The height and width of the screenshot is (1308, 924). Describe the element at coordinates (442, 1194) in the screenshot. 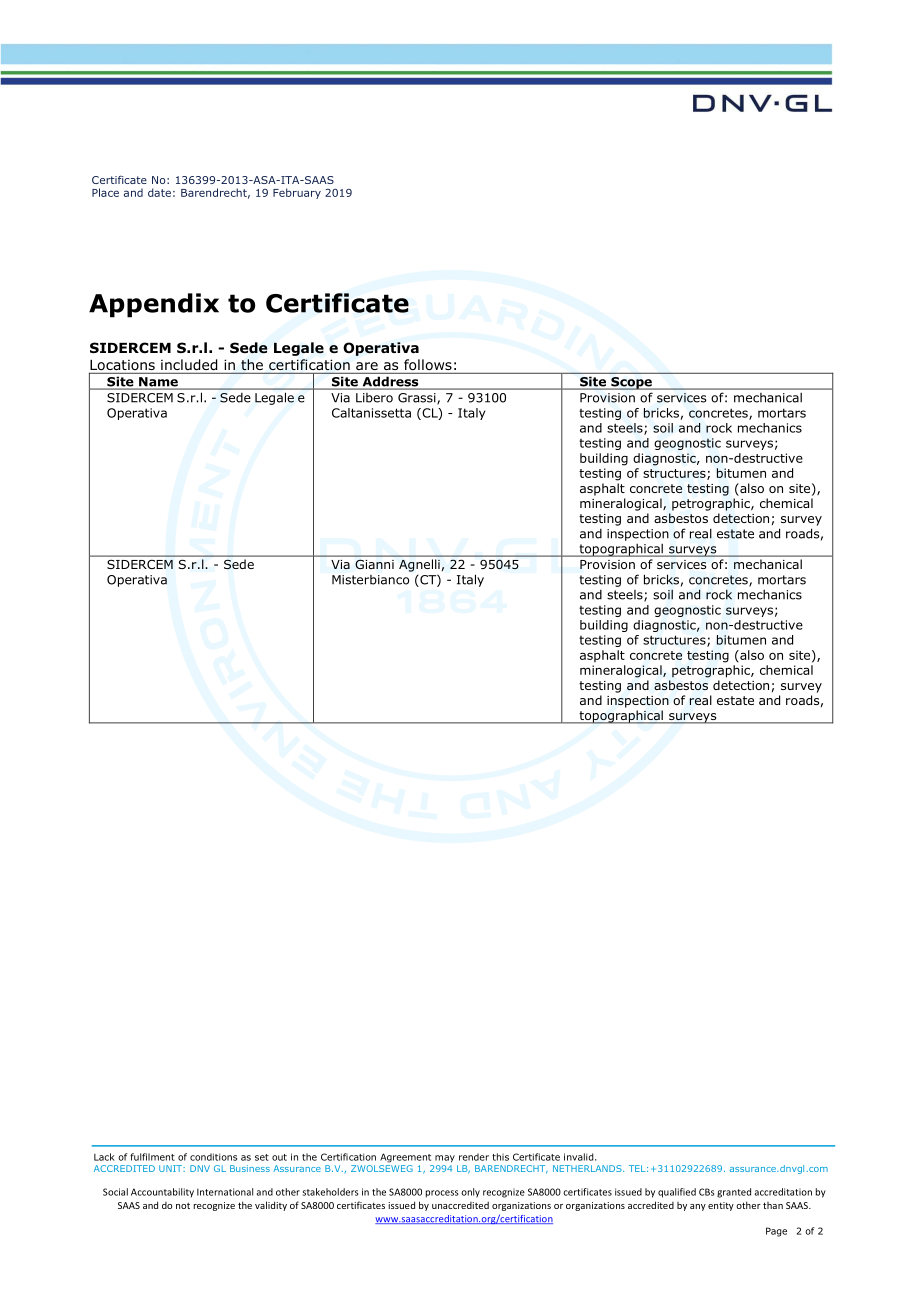

I see `process` at that location.
